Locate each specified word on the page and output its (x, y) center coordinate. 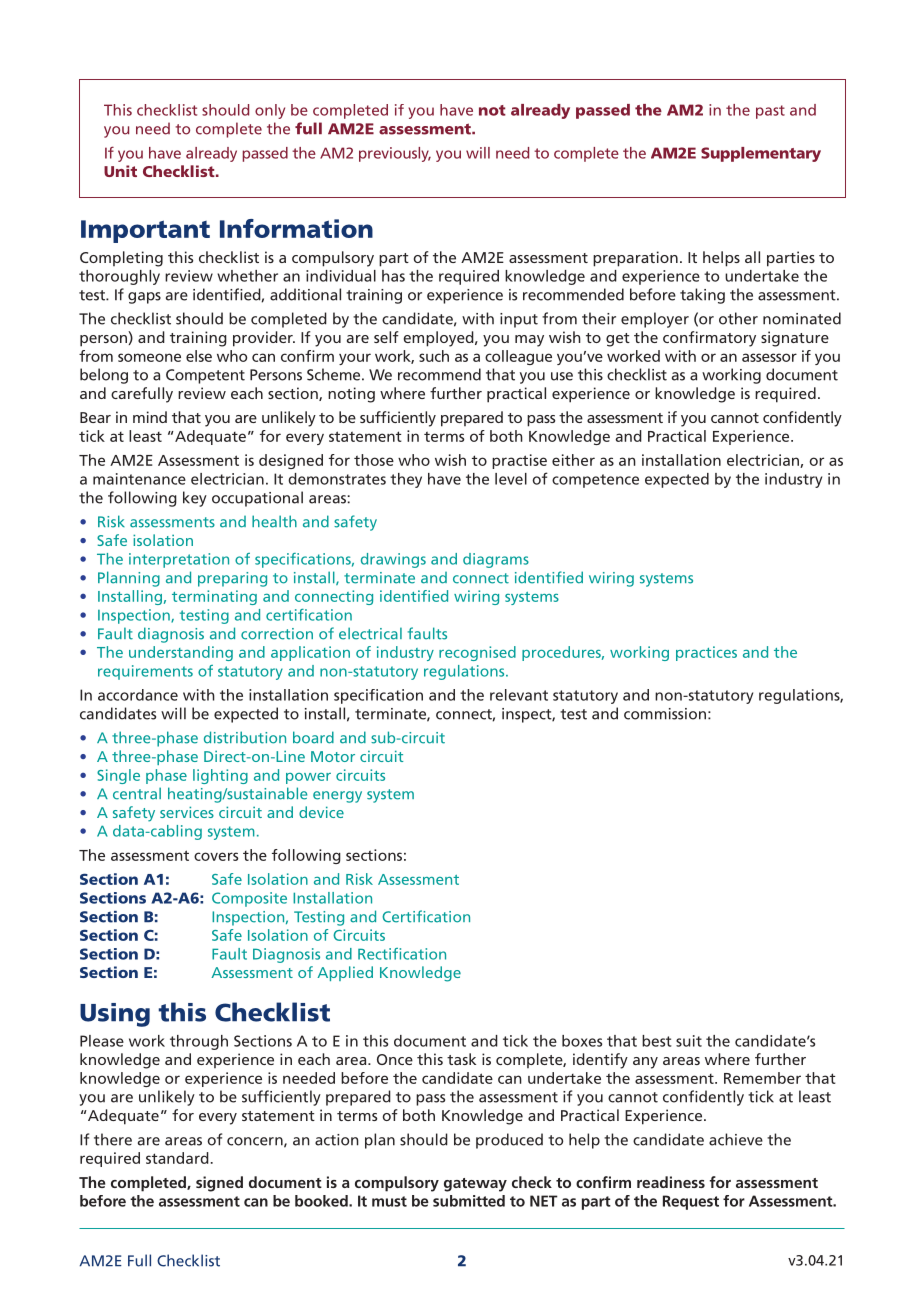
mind (150, 417)
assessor (769, 357)
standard (177, 1158)
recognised (477, 653)
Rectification (402, 954)
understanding (181, 653)
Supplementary (761, 154)
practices (706, 653)
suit (689, 1041)
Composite (249, 899)
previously (395, 154)
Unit (120, 171)
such (434, 356)
